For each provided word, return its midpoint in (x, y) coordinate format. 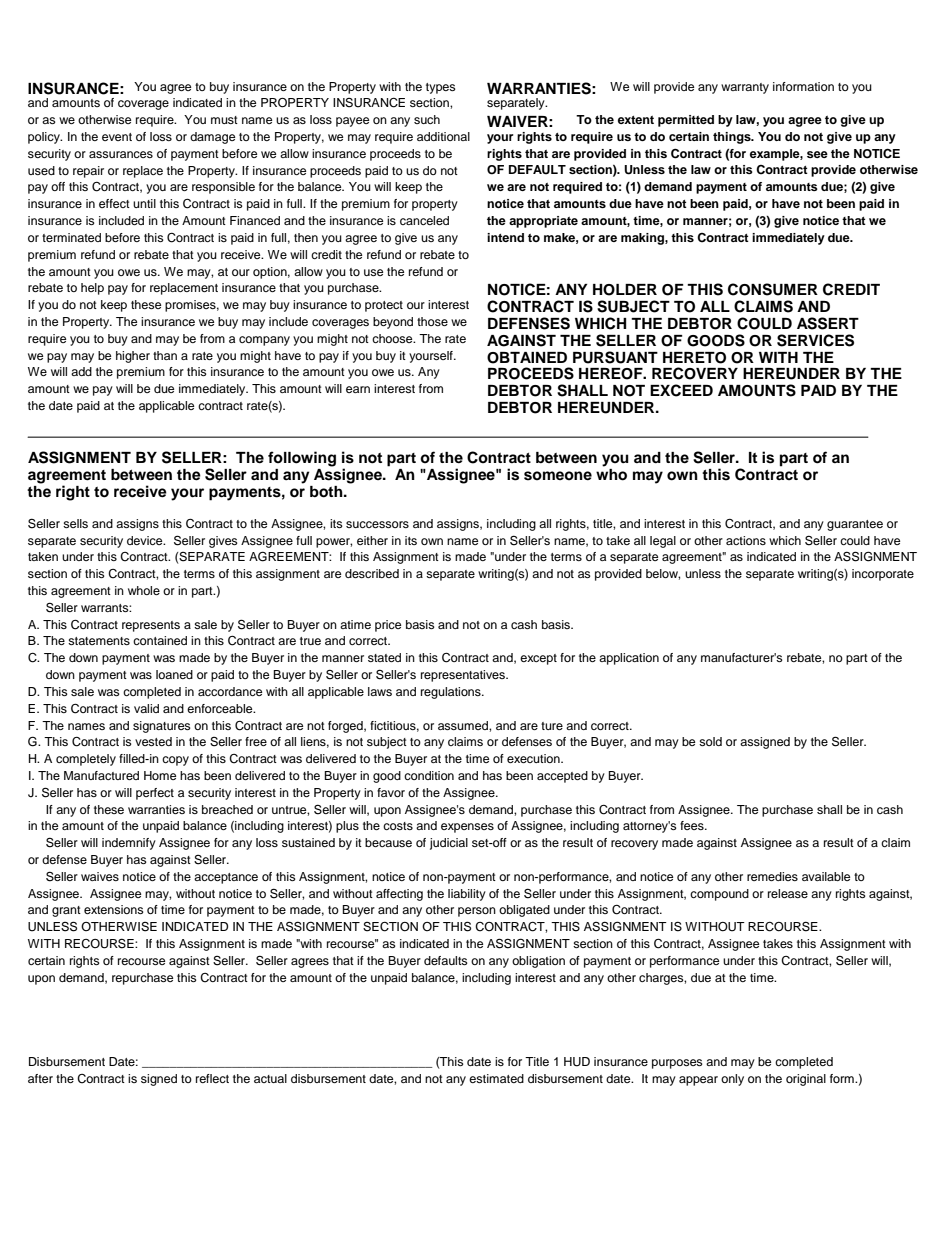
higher (133, 357)
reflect (212, 1078)
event (117, 137)
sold (710, 741)
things (733, 138)
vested (153, 741)
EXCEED (681, 390)
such (427, 119)
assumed (464, 725)
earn (358, 389)
